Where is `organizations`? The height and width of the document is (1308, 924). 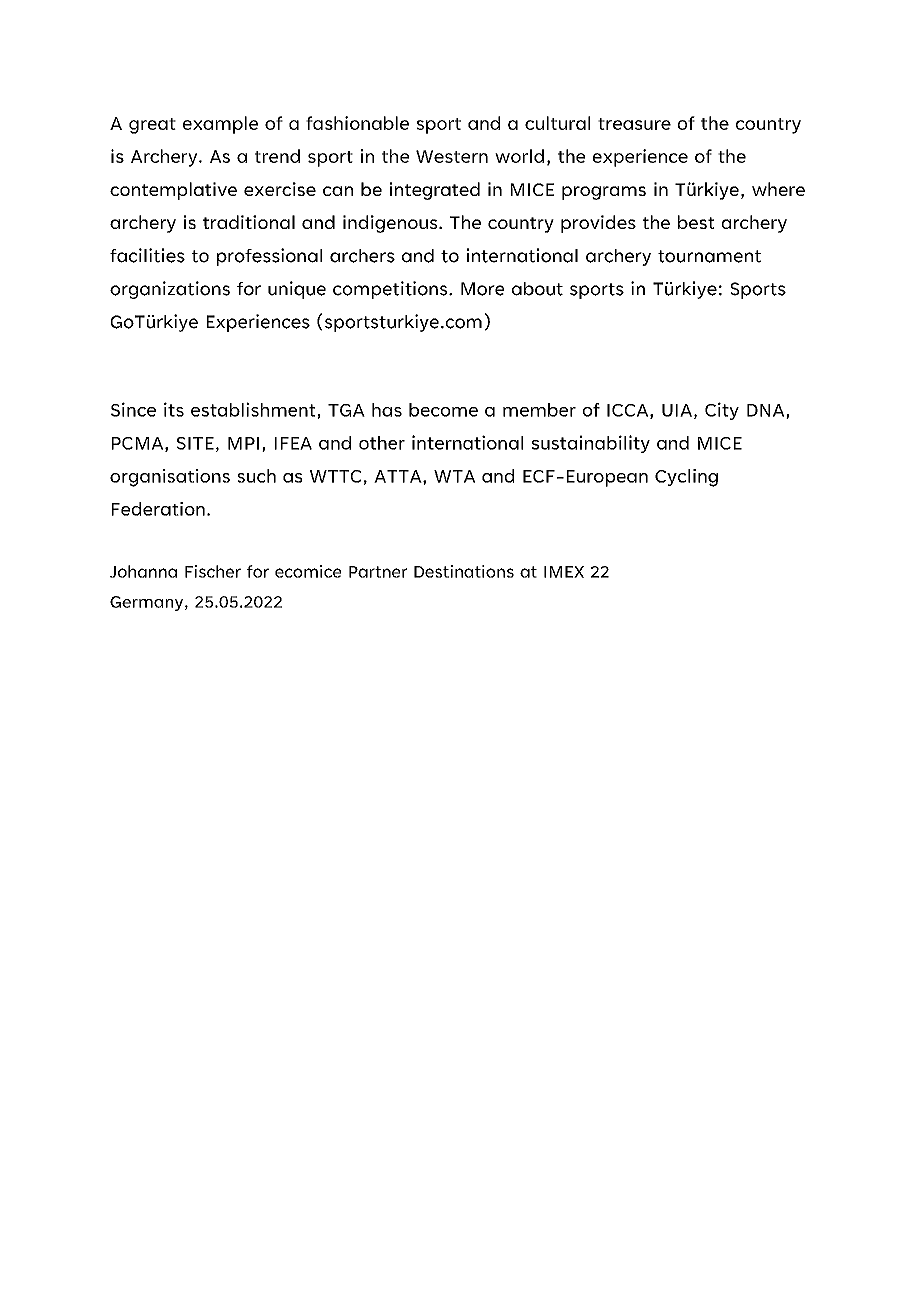 organizations is located at coordinates (170, 290).
